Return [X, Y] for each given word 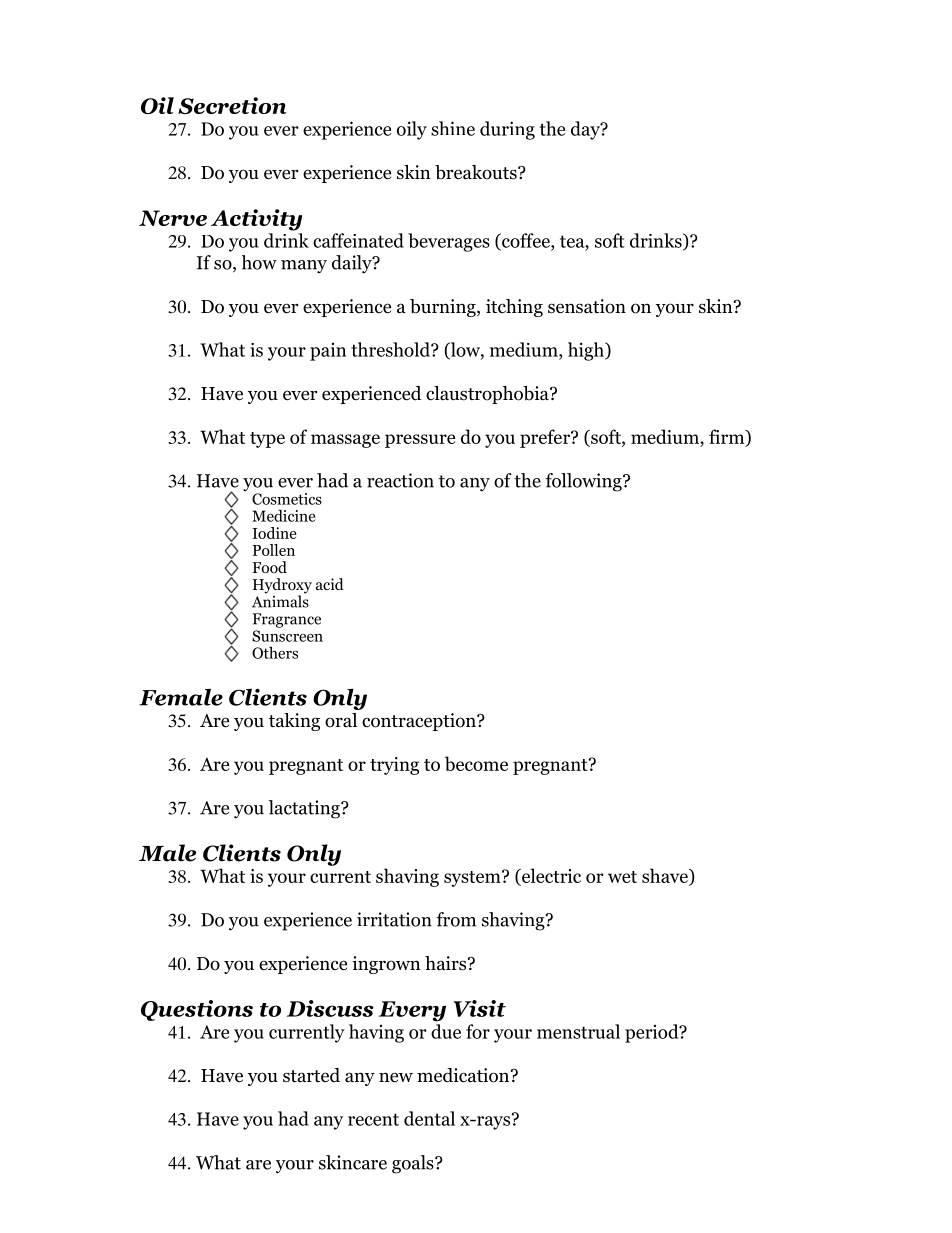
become [476, 763]
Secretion [232, 105]
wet [622, 877]
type [267, 440]
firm [728, 437]
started [311, 1075]
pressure [420, 441]
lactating [305, 809]
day [586, 130]
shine [453, 128]
